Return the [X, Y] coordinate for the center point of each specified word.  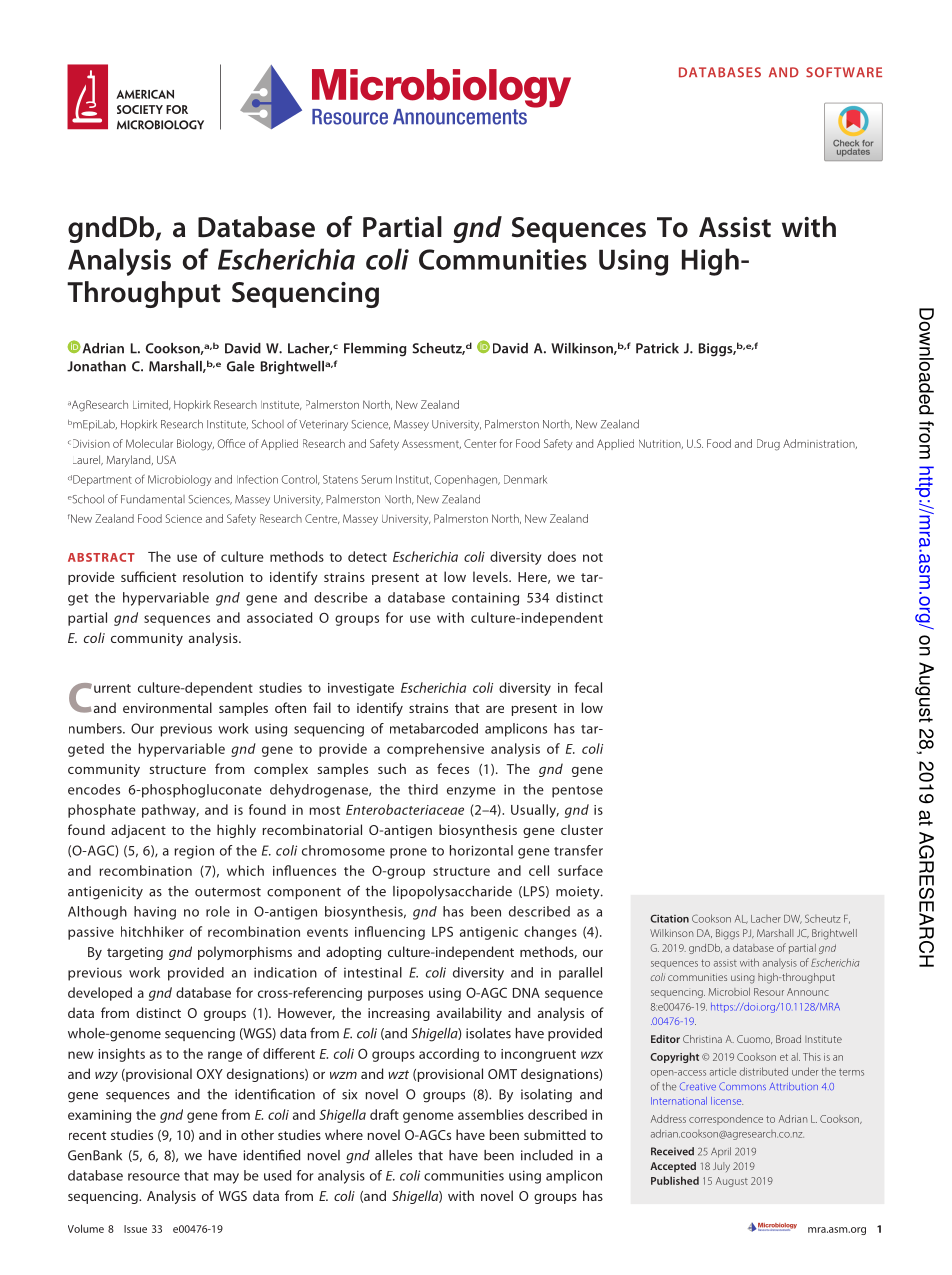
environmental [167, 707]
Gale [241, 366]
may [226, 1178]
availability [469, 1014]
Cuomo [754, 1039]
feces [453, 768]
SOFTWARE [844, 72]
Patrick [657, 348]
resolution [213, 576]
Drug [768, 445]
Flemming [375, 350]
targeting [135, 953]
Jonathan [96, 366]
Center [480, 443]
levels [491, 576]
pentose [577, 792]
